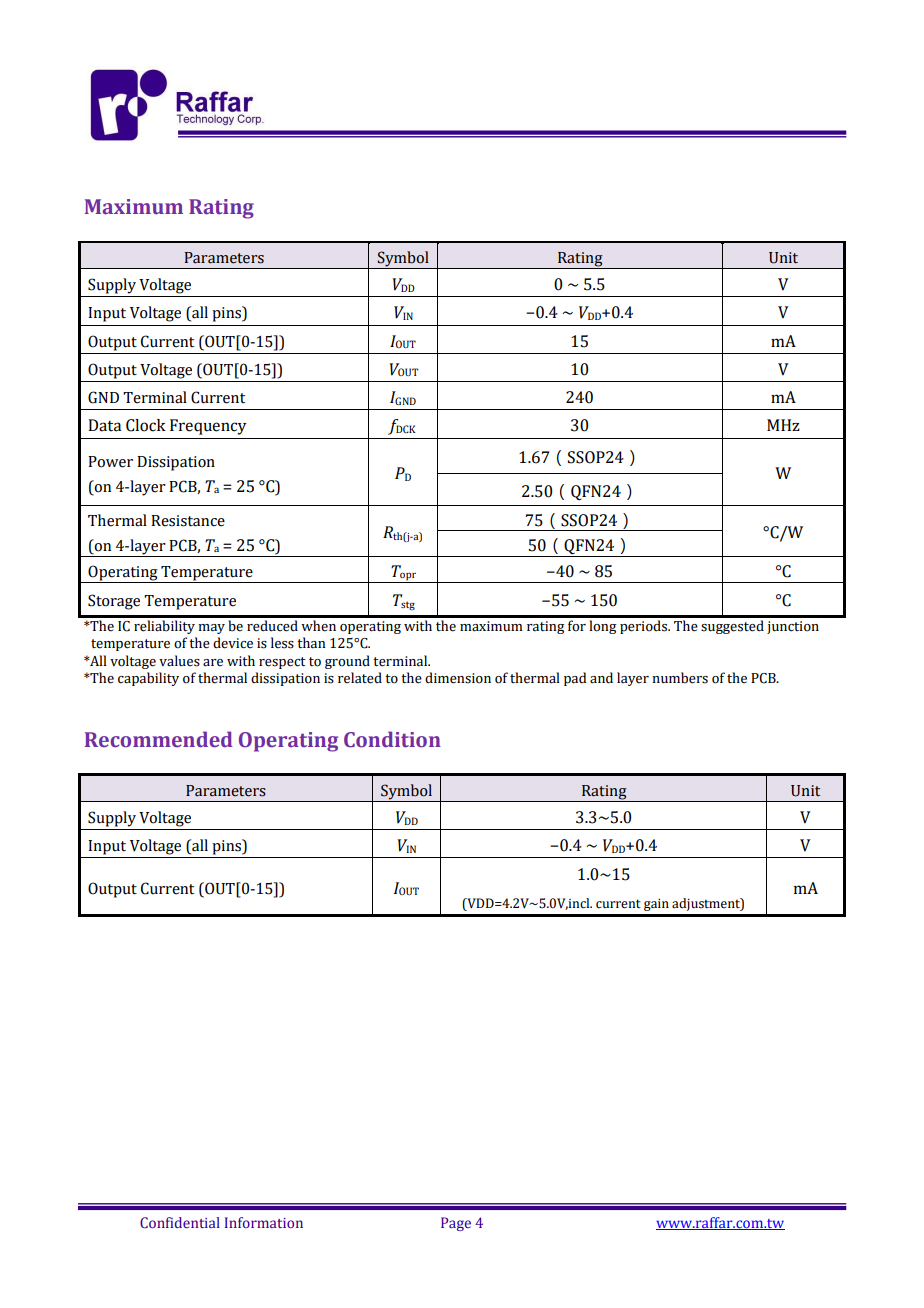 This page has height=1308, width=924. What do you see at coordinates (211, 629) in the page?
I see `may` at bounding box center [211, 629].
